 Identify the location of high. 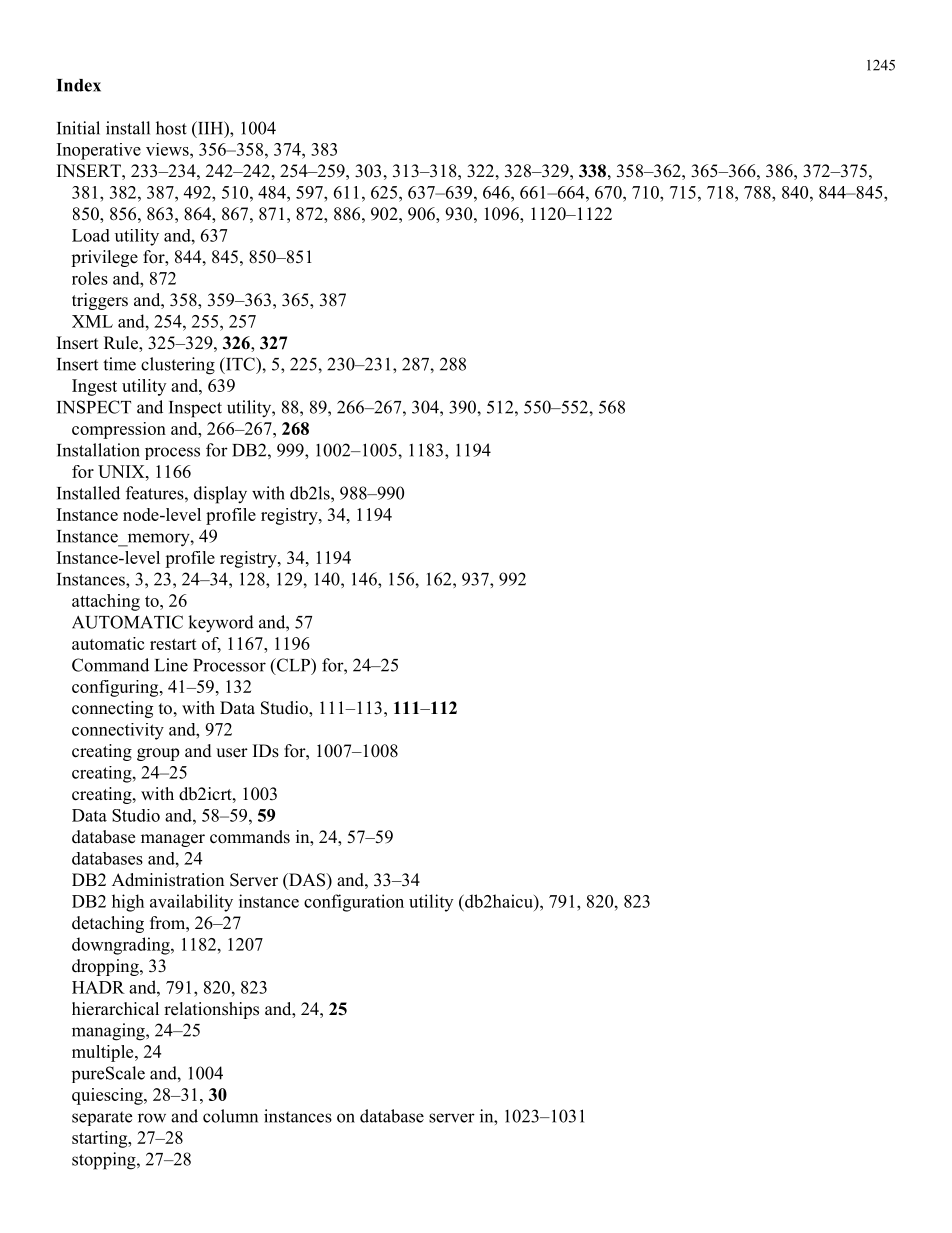
(128, 903).
